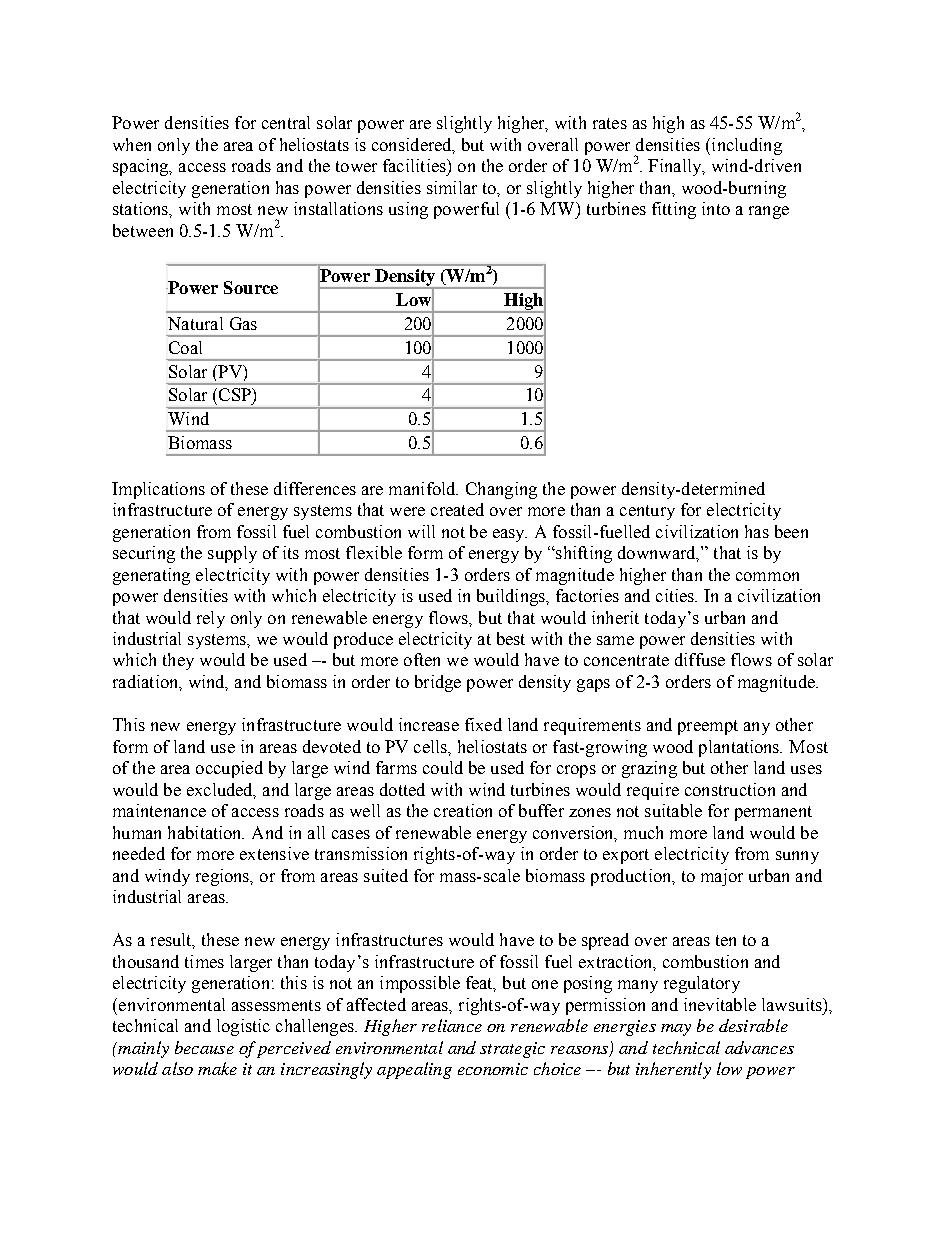 The image size is (952, 1233). Describe the element at coordinates (211, 619) in the document. I see `rely` at that location.
